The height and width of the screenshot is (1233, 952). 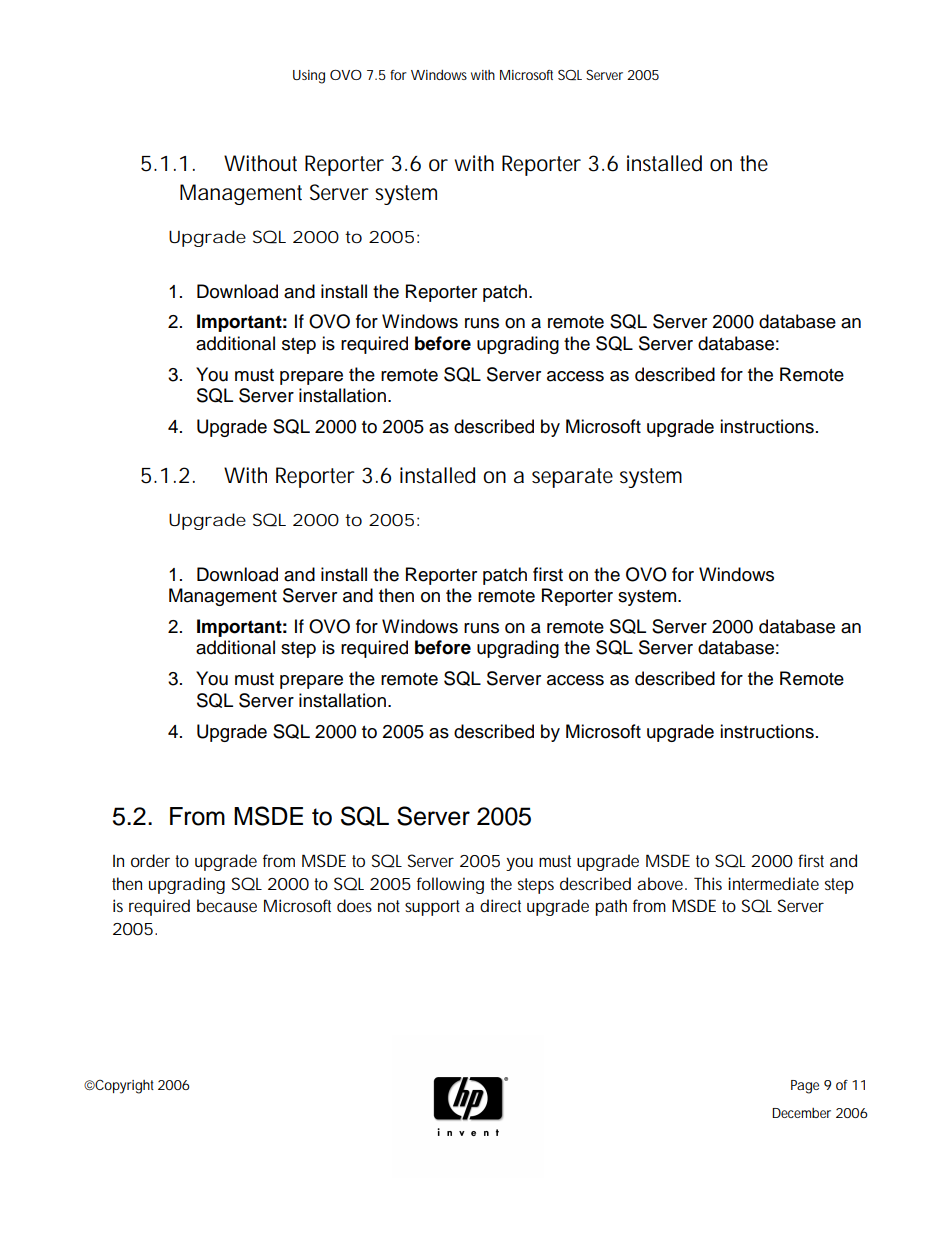 What do you see at coordinates (309, 77) in the screenshot?
I see `Using` at bounding box center [309, 77].
